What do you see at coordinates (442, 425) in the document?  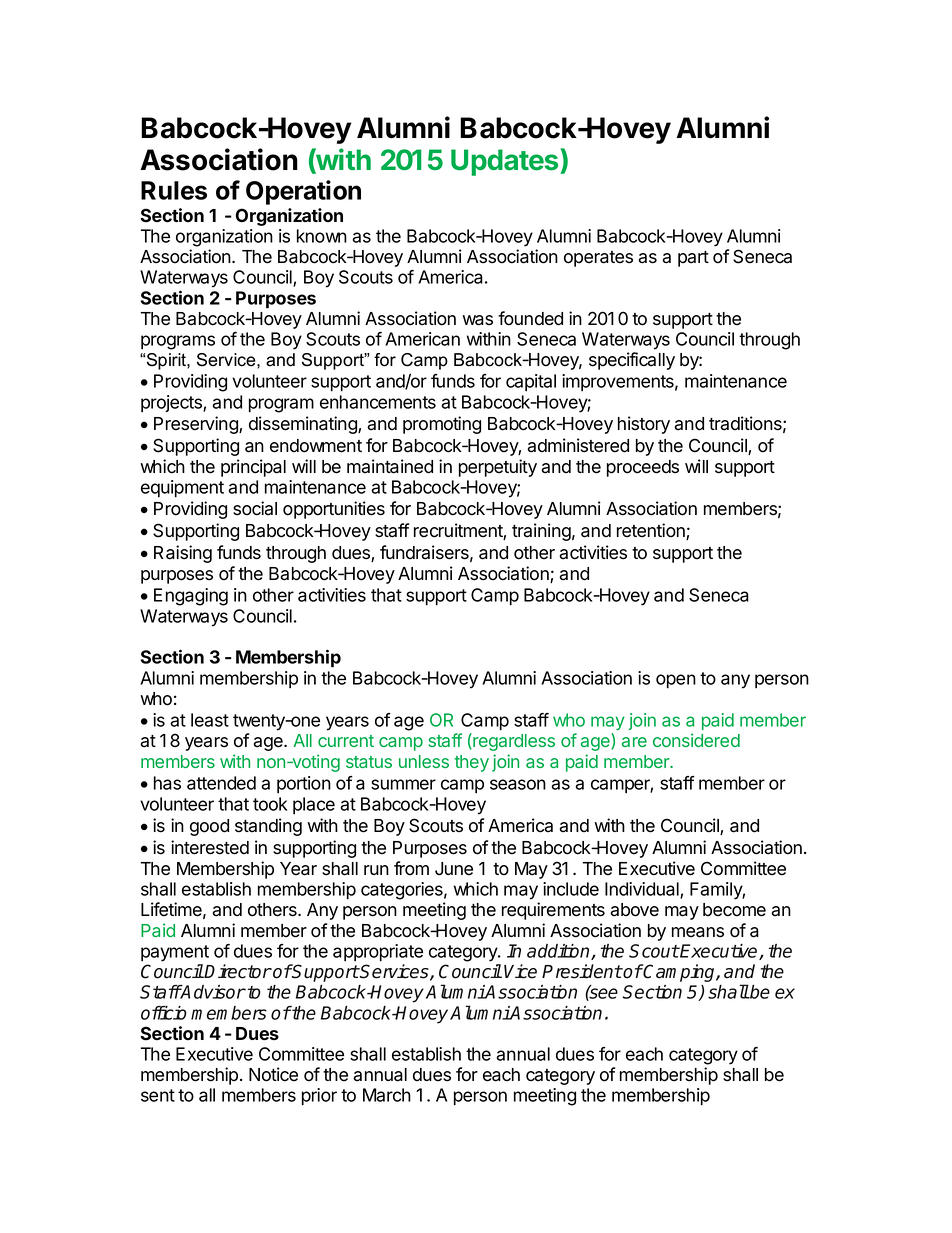 I see `promoting` at bounding box center [442, 425].
